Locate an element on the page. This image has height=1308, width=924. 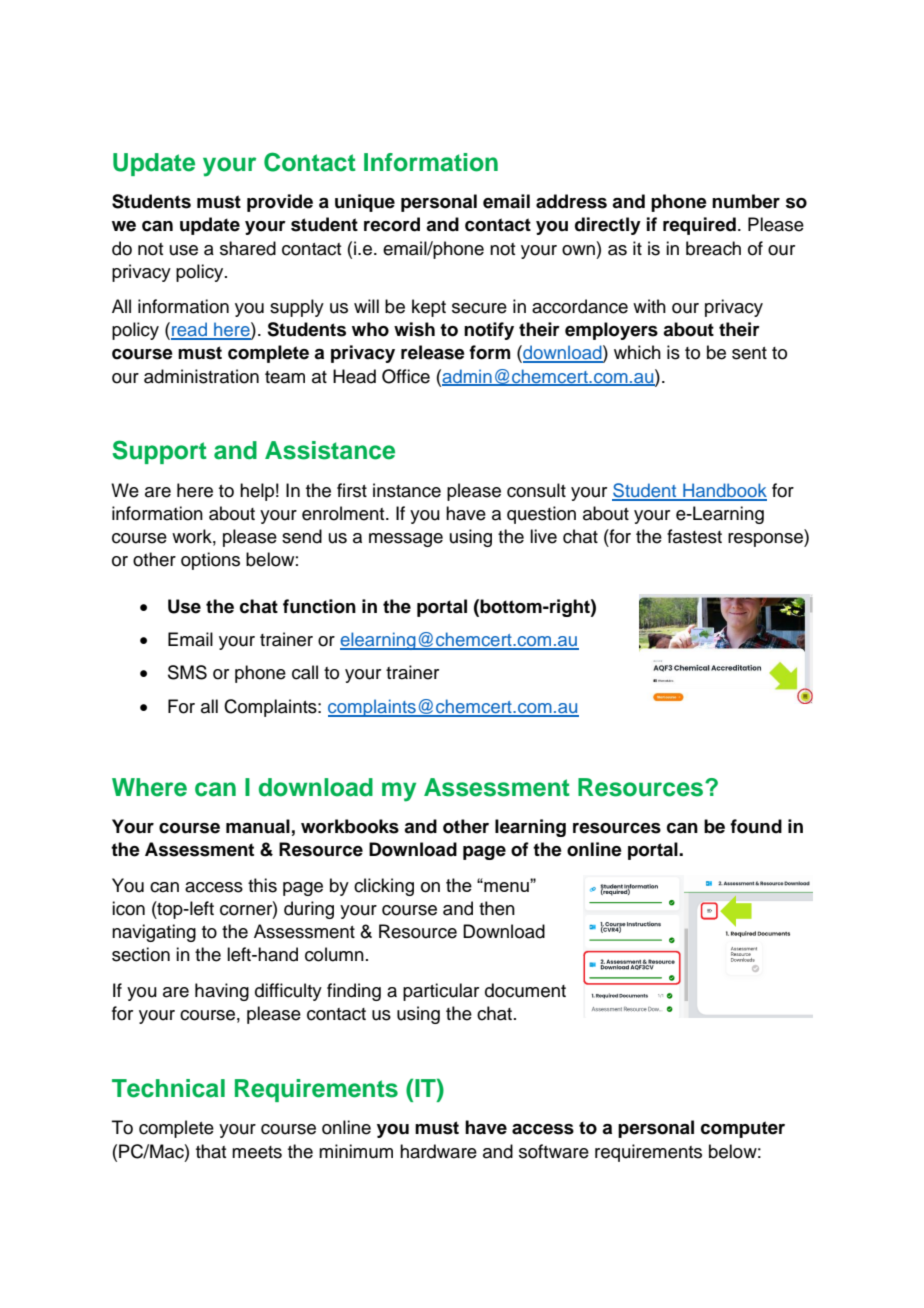
required is located at coordinates (699, 226).
